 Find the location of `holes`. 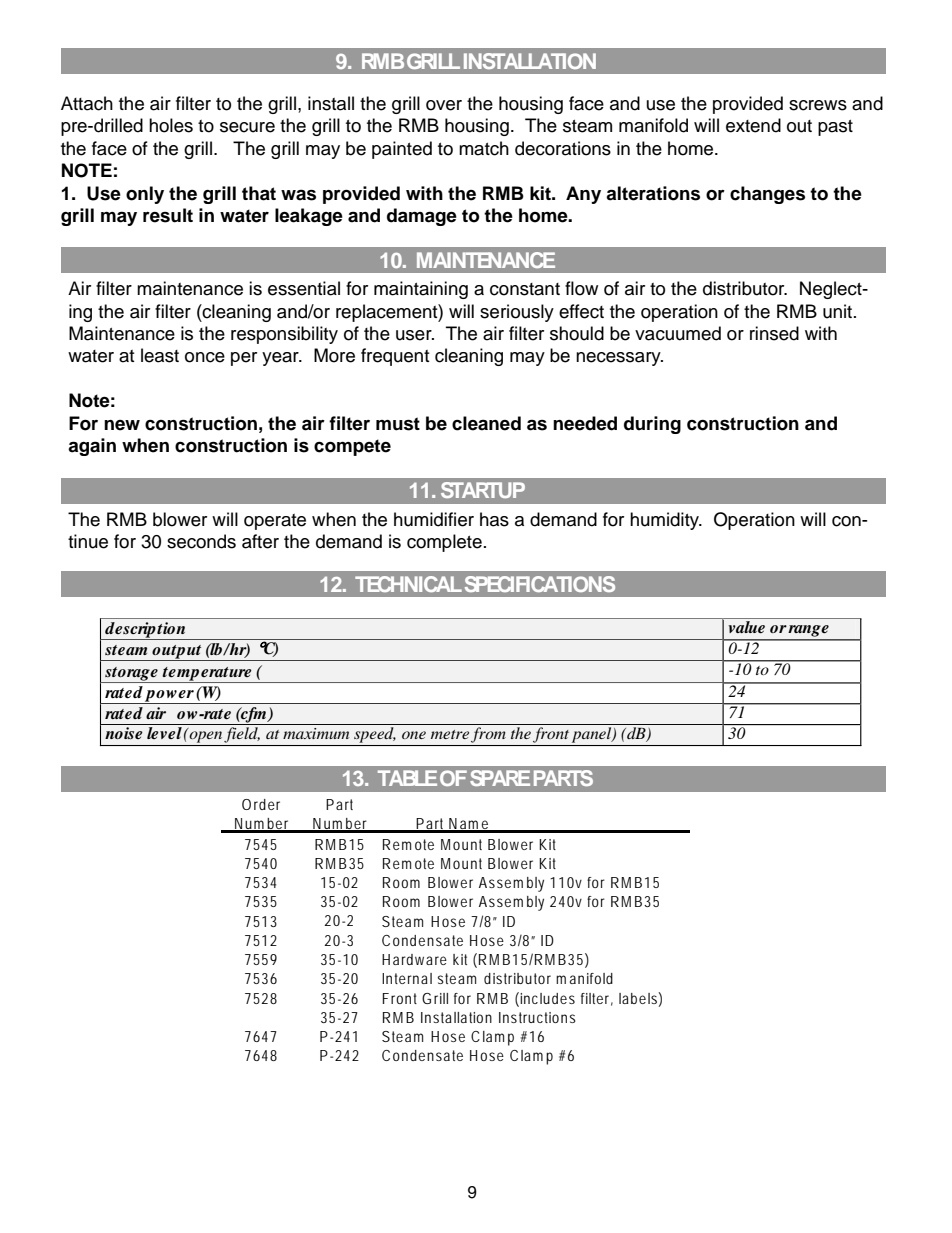

holes is located at coordinates (171, 125).
